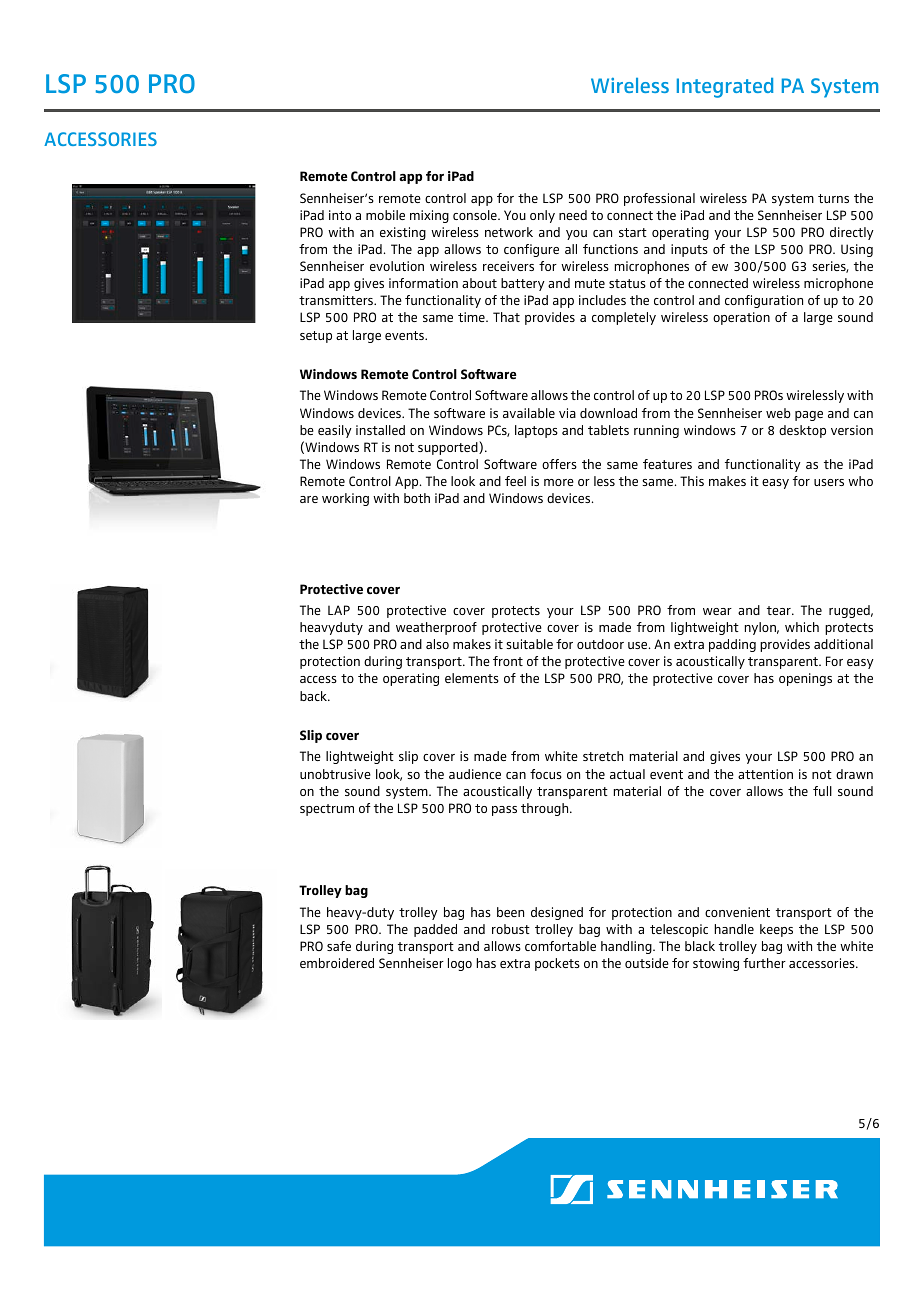 The height and width of the screenshot is (1308, 924). Describe the element at coordinates (603, 756) in the screenshot. I see `stretch` at that location.
